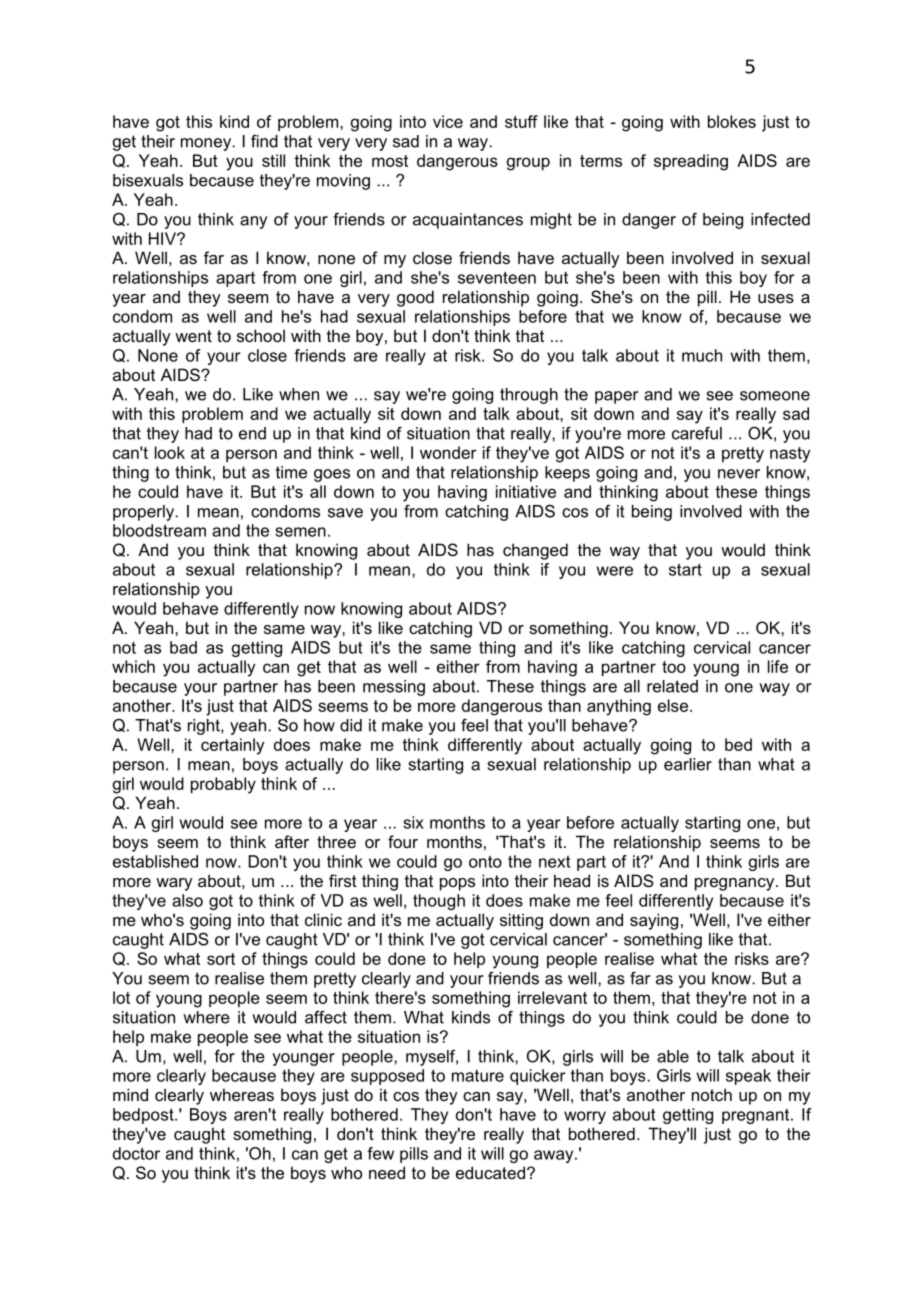 The width and height of the screenshot is (924, 1308). Describe the element at coordinates (674, 667) in the screenshot. I see `too` at that location.
